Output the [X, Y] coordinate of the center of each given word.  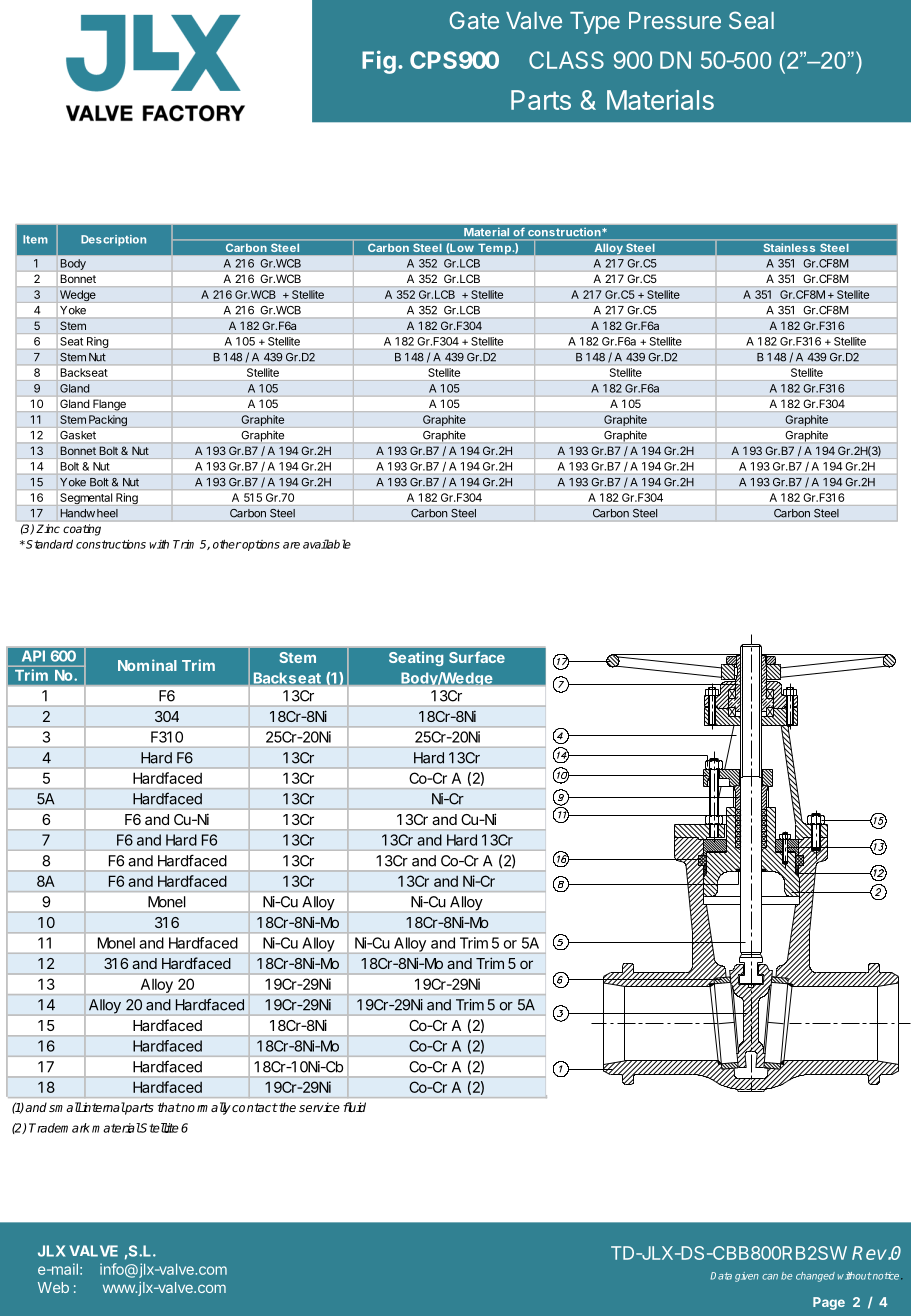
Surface [477, 657]
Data [721, 1276]
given [747, 1277]
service [319, 1107]
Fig [379, 62]
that [169, 1107]
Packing [108, 420]
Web [53, 1287]
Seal [751, 20]
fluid [354, 1107]
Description [113, 240]
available [327, 544]
